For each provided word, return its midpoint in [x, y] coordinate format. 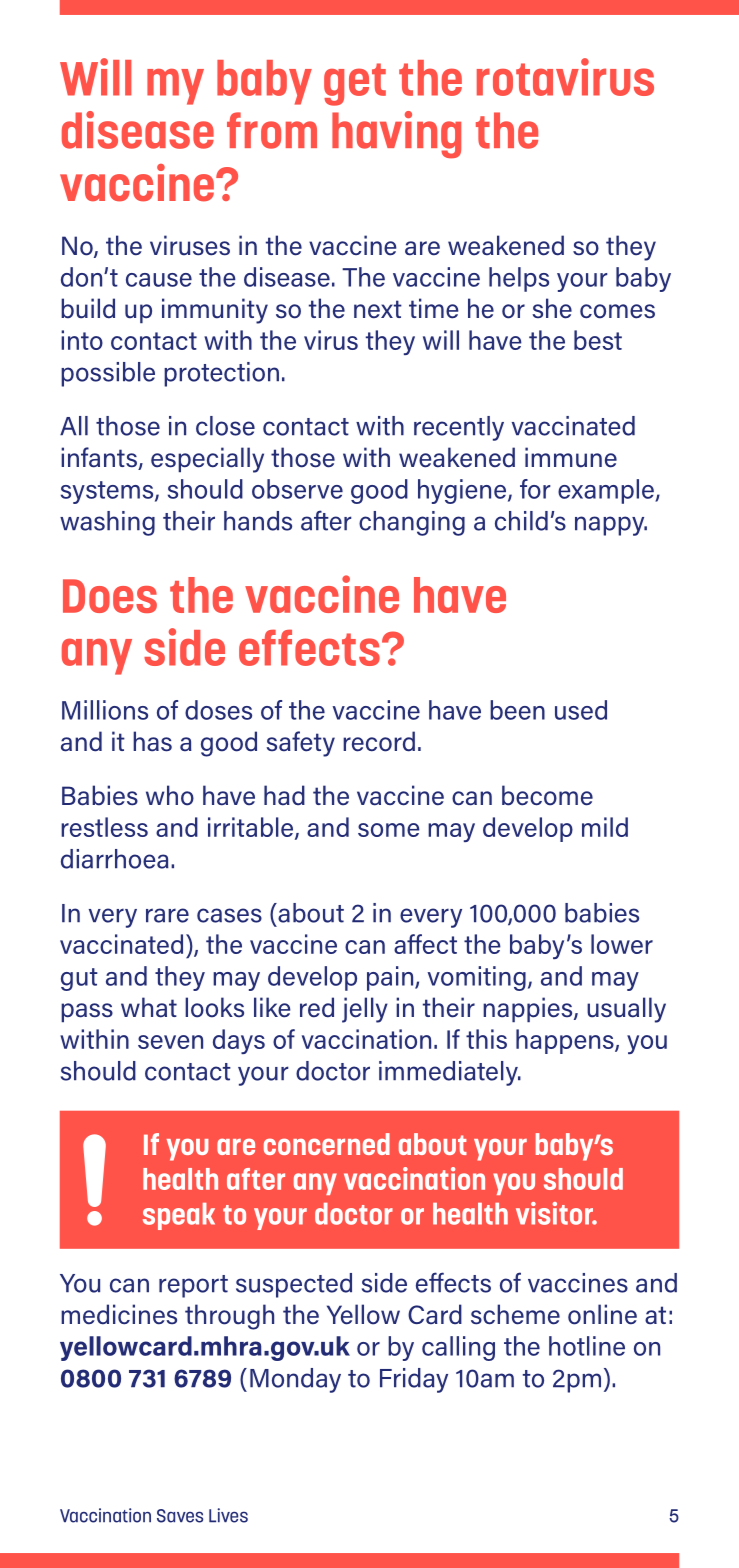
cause [159, 280]
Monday [295, 1380]
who [170, 795]
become [547, 795]
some [389, 830]
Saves [180, 1516]
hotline [587, 1346]
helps [519, 279]
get [355, 84]
